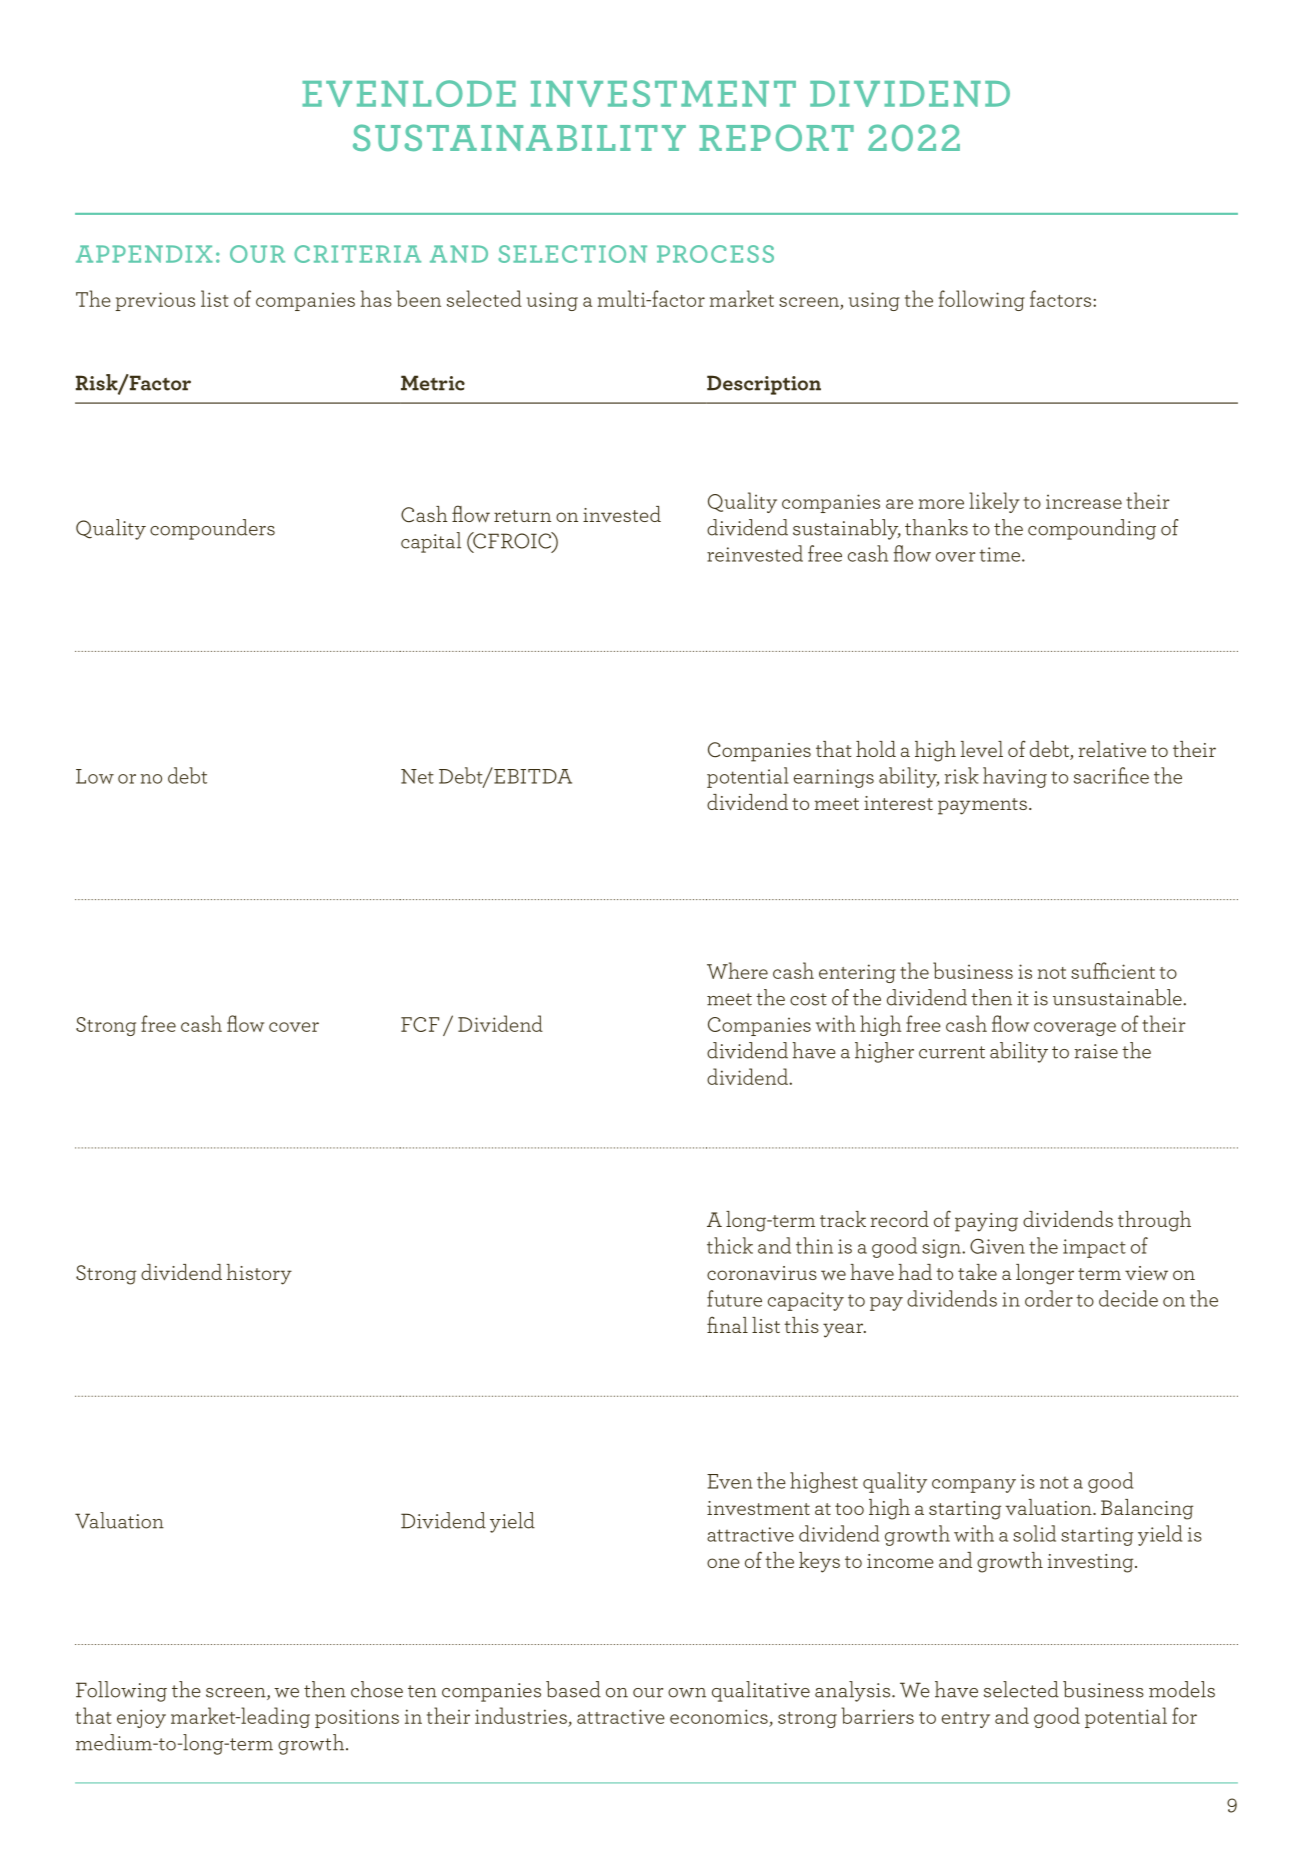 This document has height=1858, width=1313. I want to click on REPORT, so click(776, 137).
